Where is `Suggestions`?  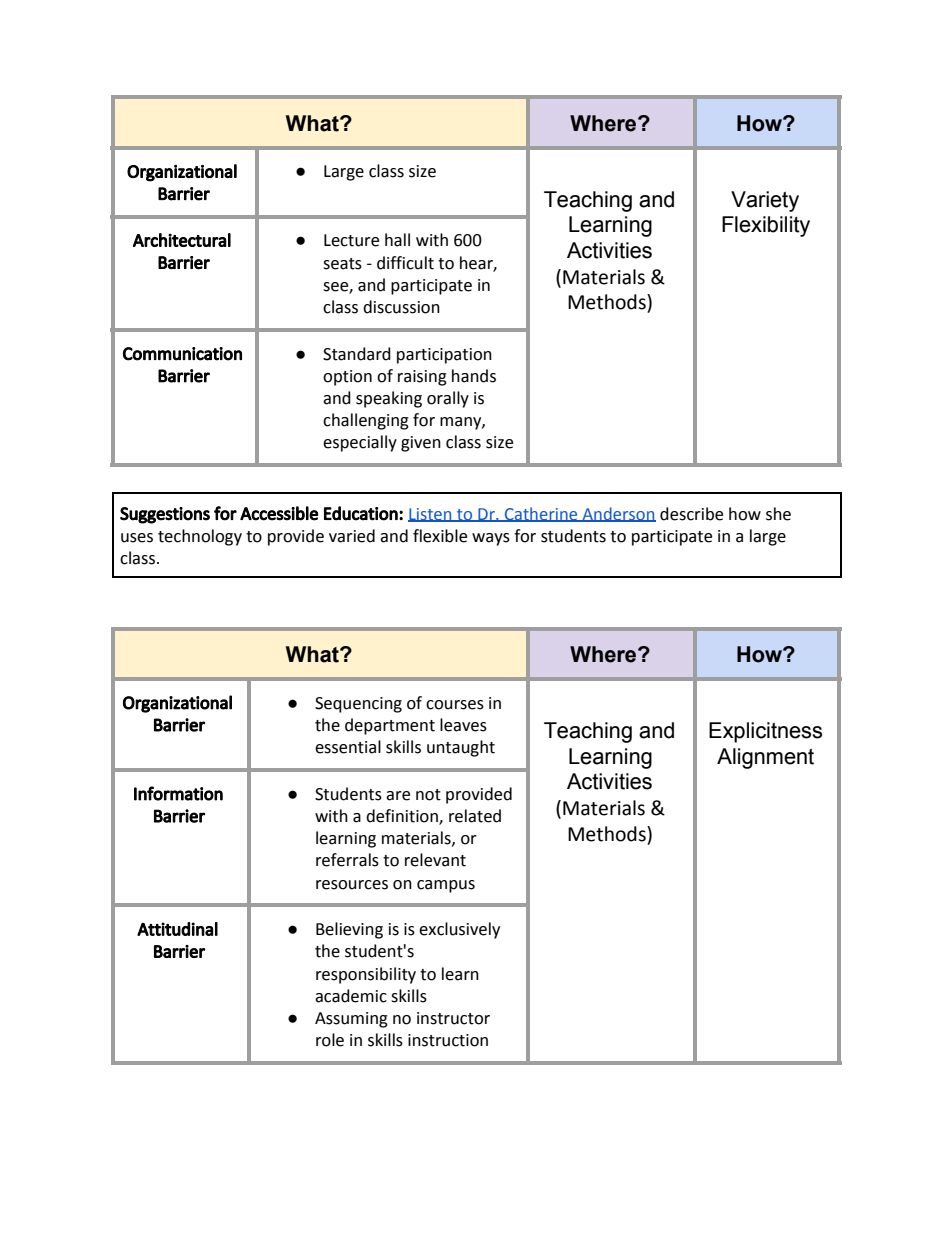
Suggestions is located at coordinates (165, 515).
